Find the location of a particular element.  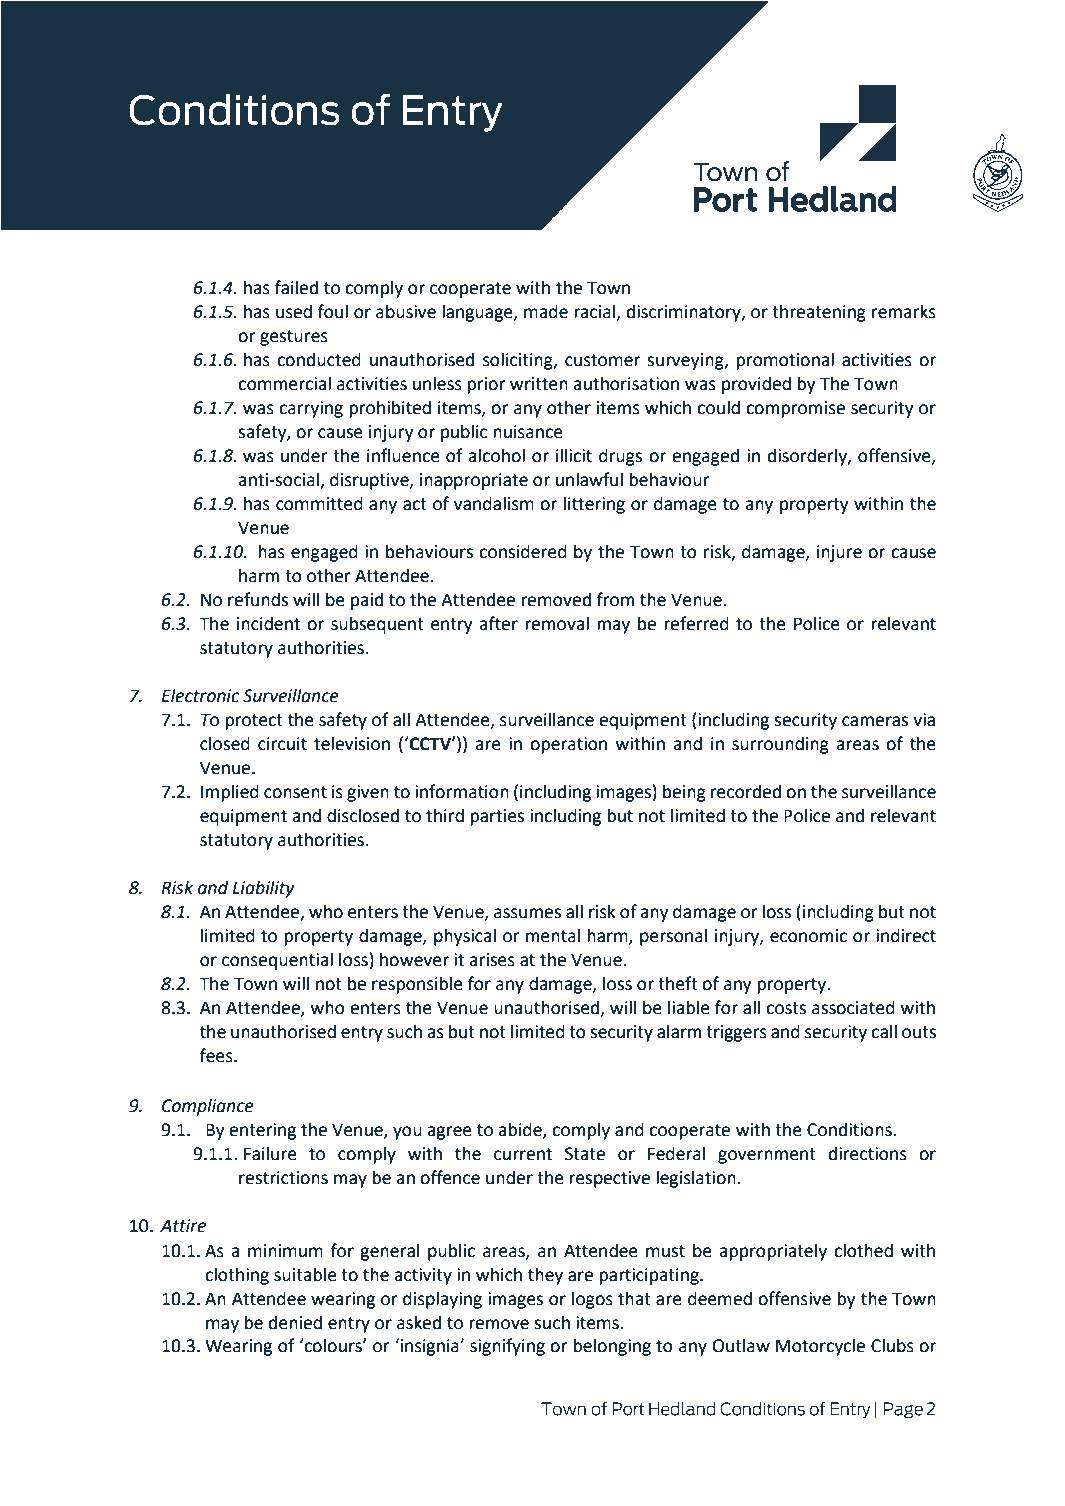

consequential is located at coordinates (277, 961).
